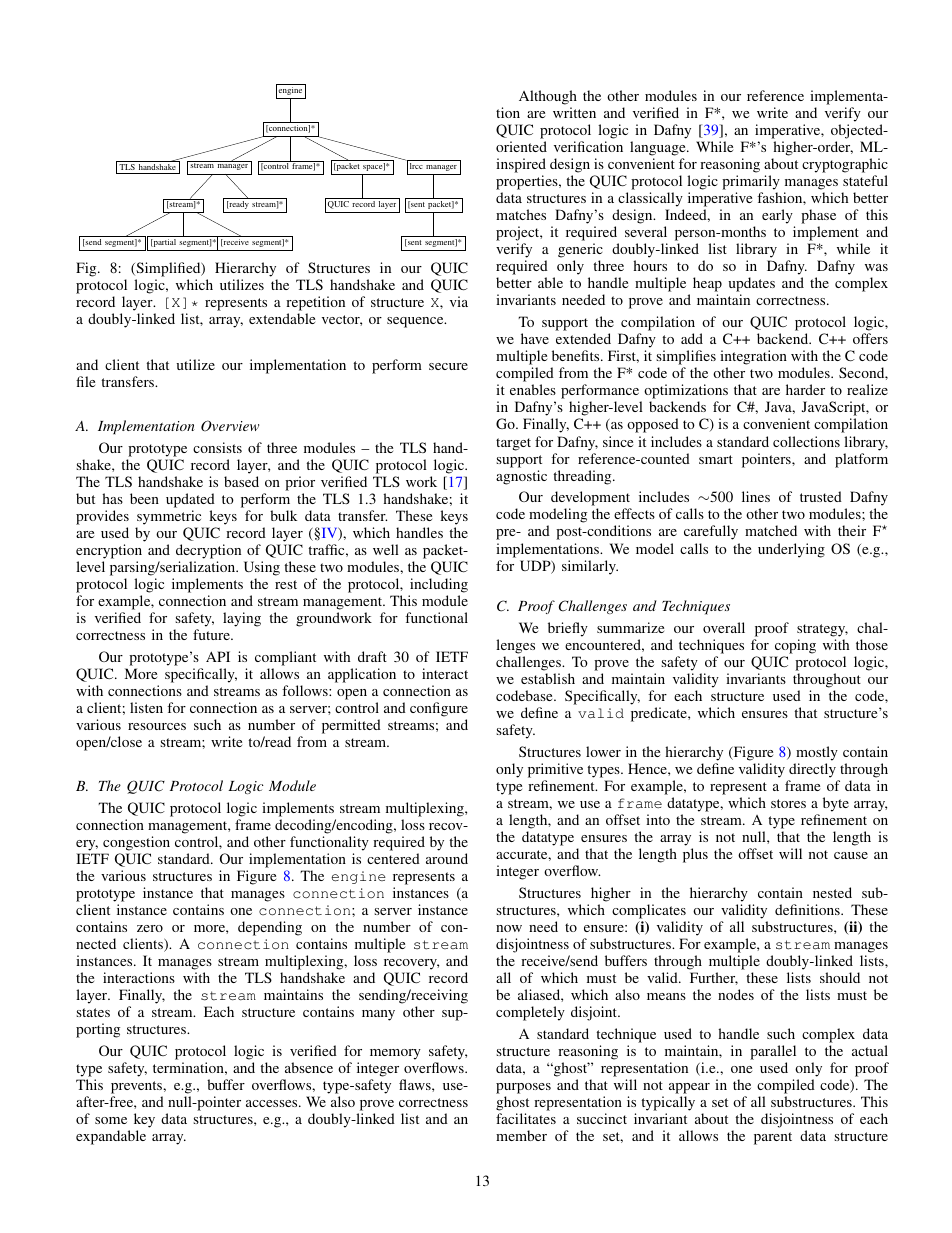 This screenshot has height=1233, width=952. What do you see at coordinates (548, 97) in the screenshot?
I see `Although` at bounding box center [548, 97].
